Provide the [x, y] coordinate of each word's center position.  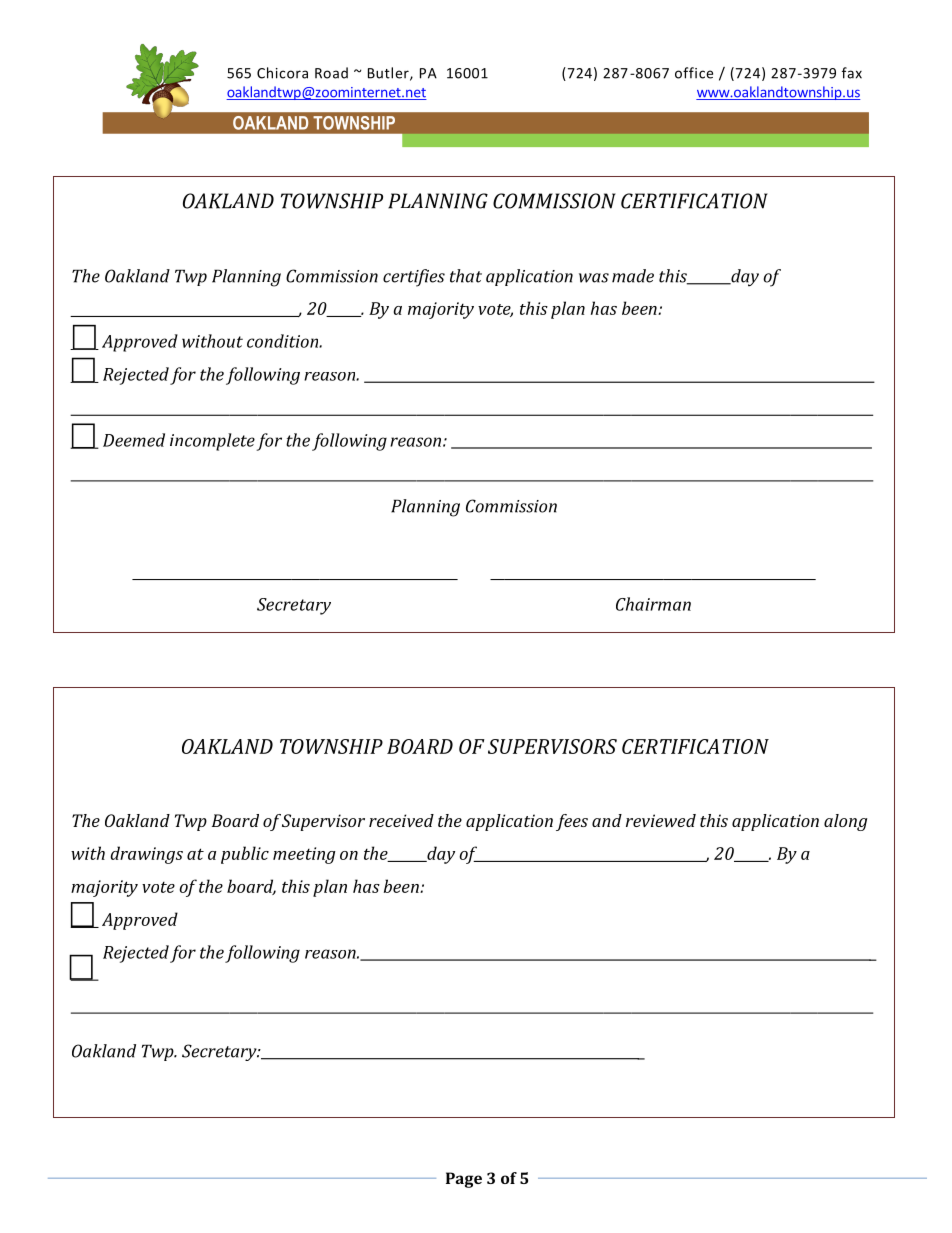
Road [331, 73]
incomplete [212, 442]
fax [852, 73]
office [694, 73]
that [466, 276]
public [245, 855]
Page [464, 1180]
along [845, 822]
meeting [304, 855]
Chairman [653, 604]
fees [572, 822]
